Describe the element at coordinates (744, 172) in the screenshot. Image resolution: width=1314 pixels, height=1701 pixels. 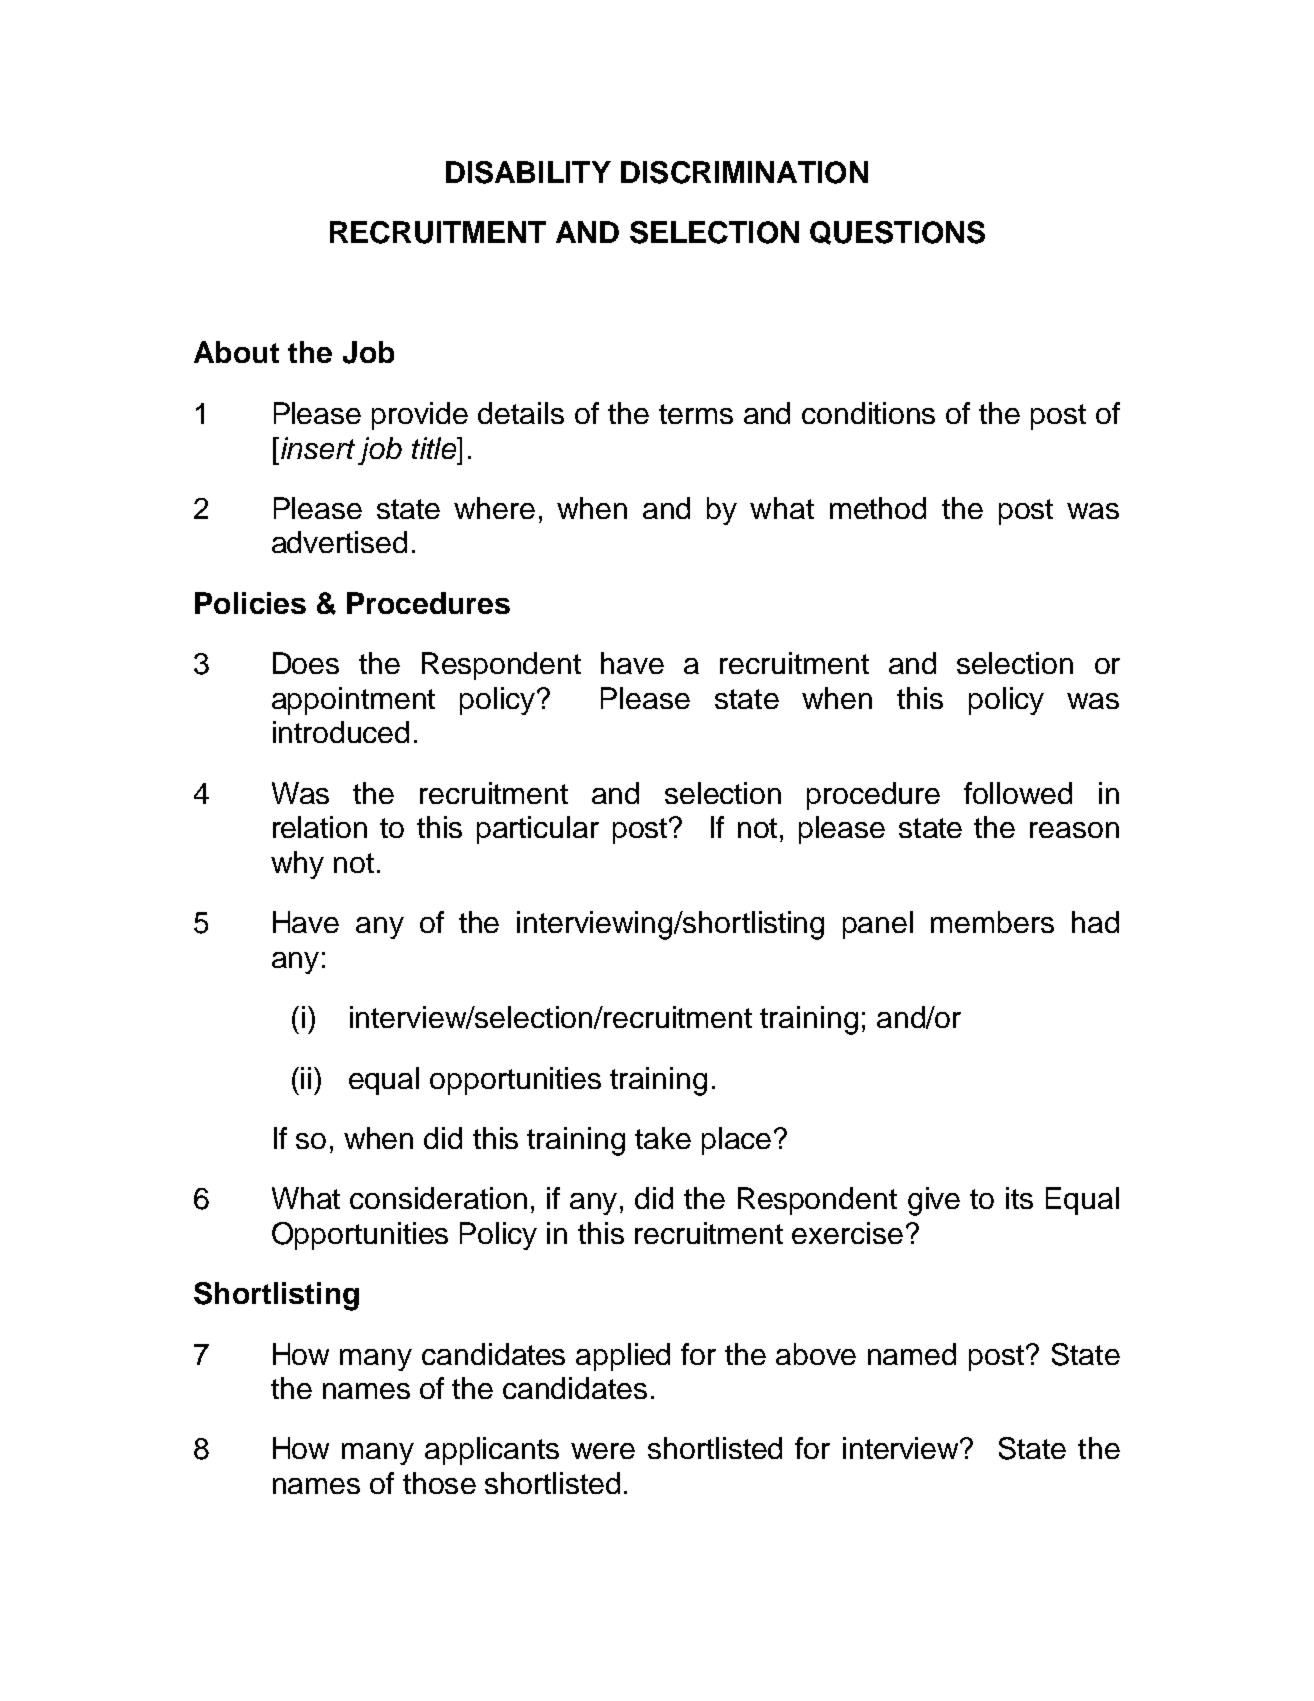
I see `DISCRIMINATION` at that location.
